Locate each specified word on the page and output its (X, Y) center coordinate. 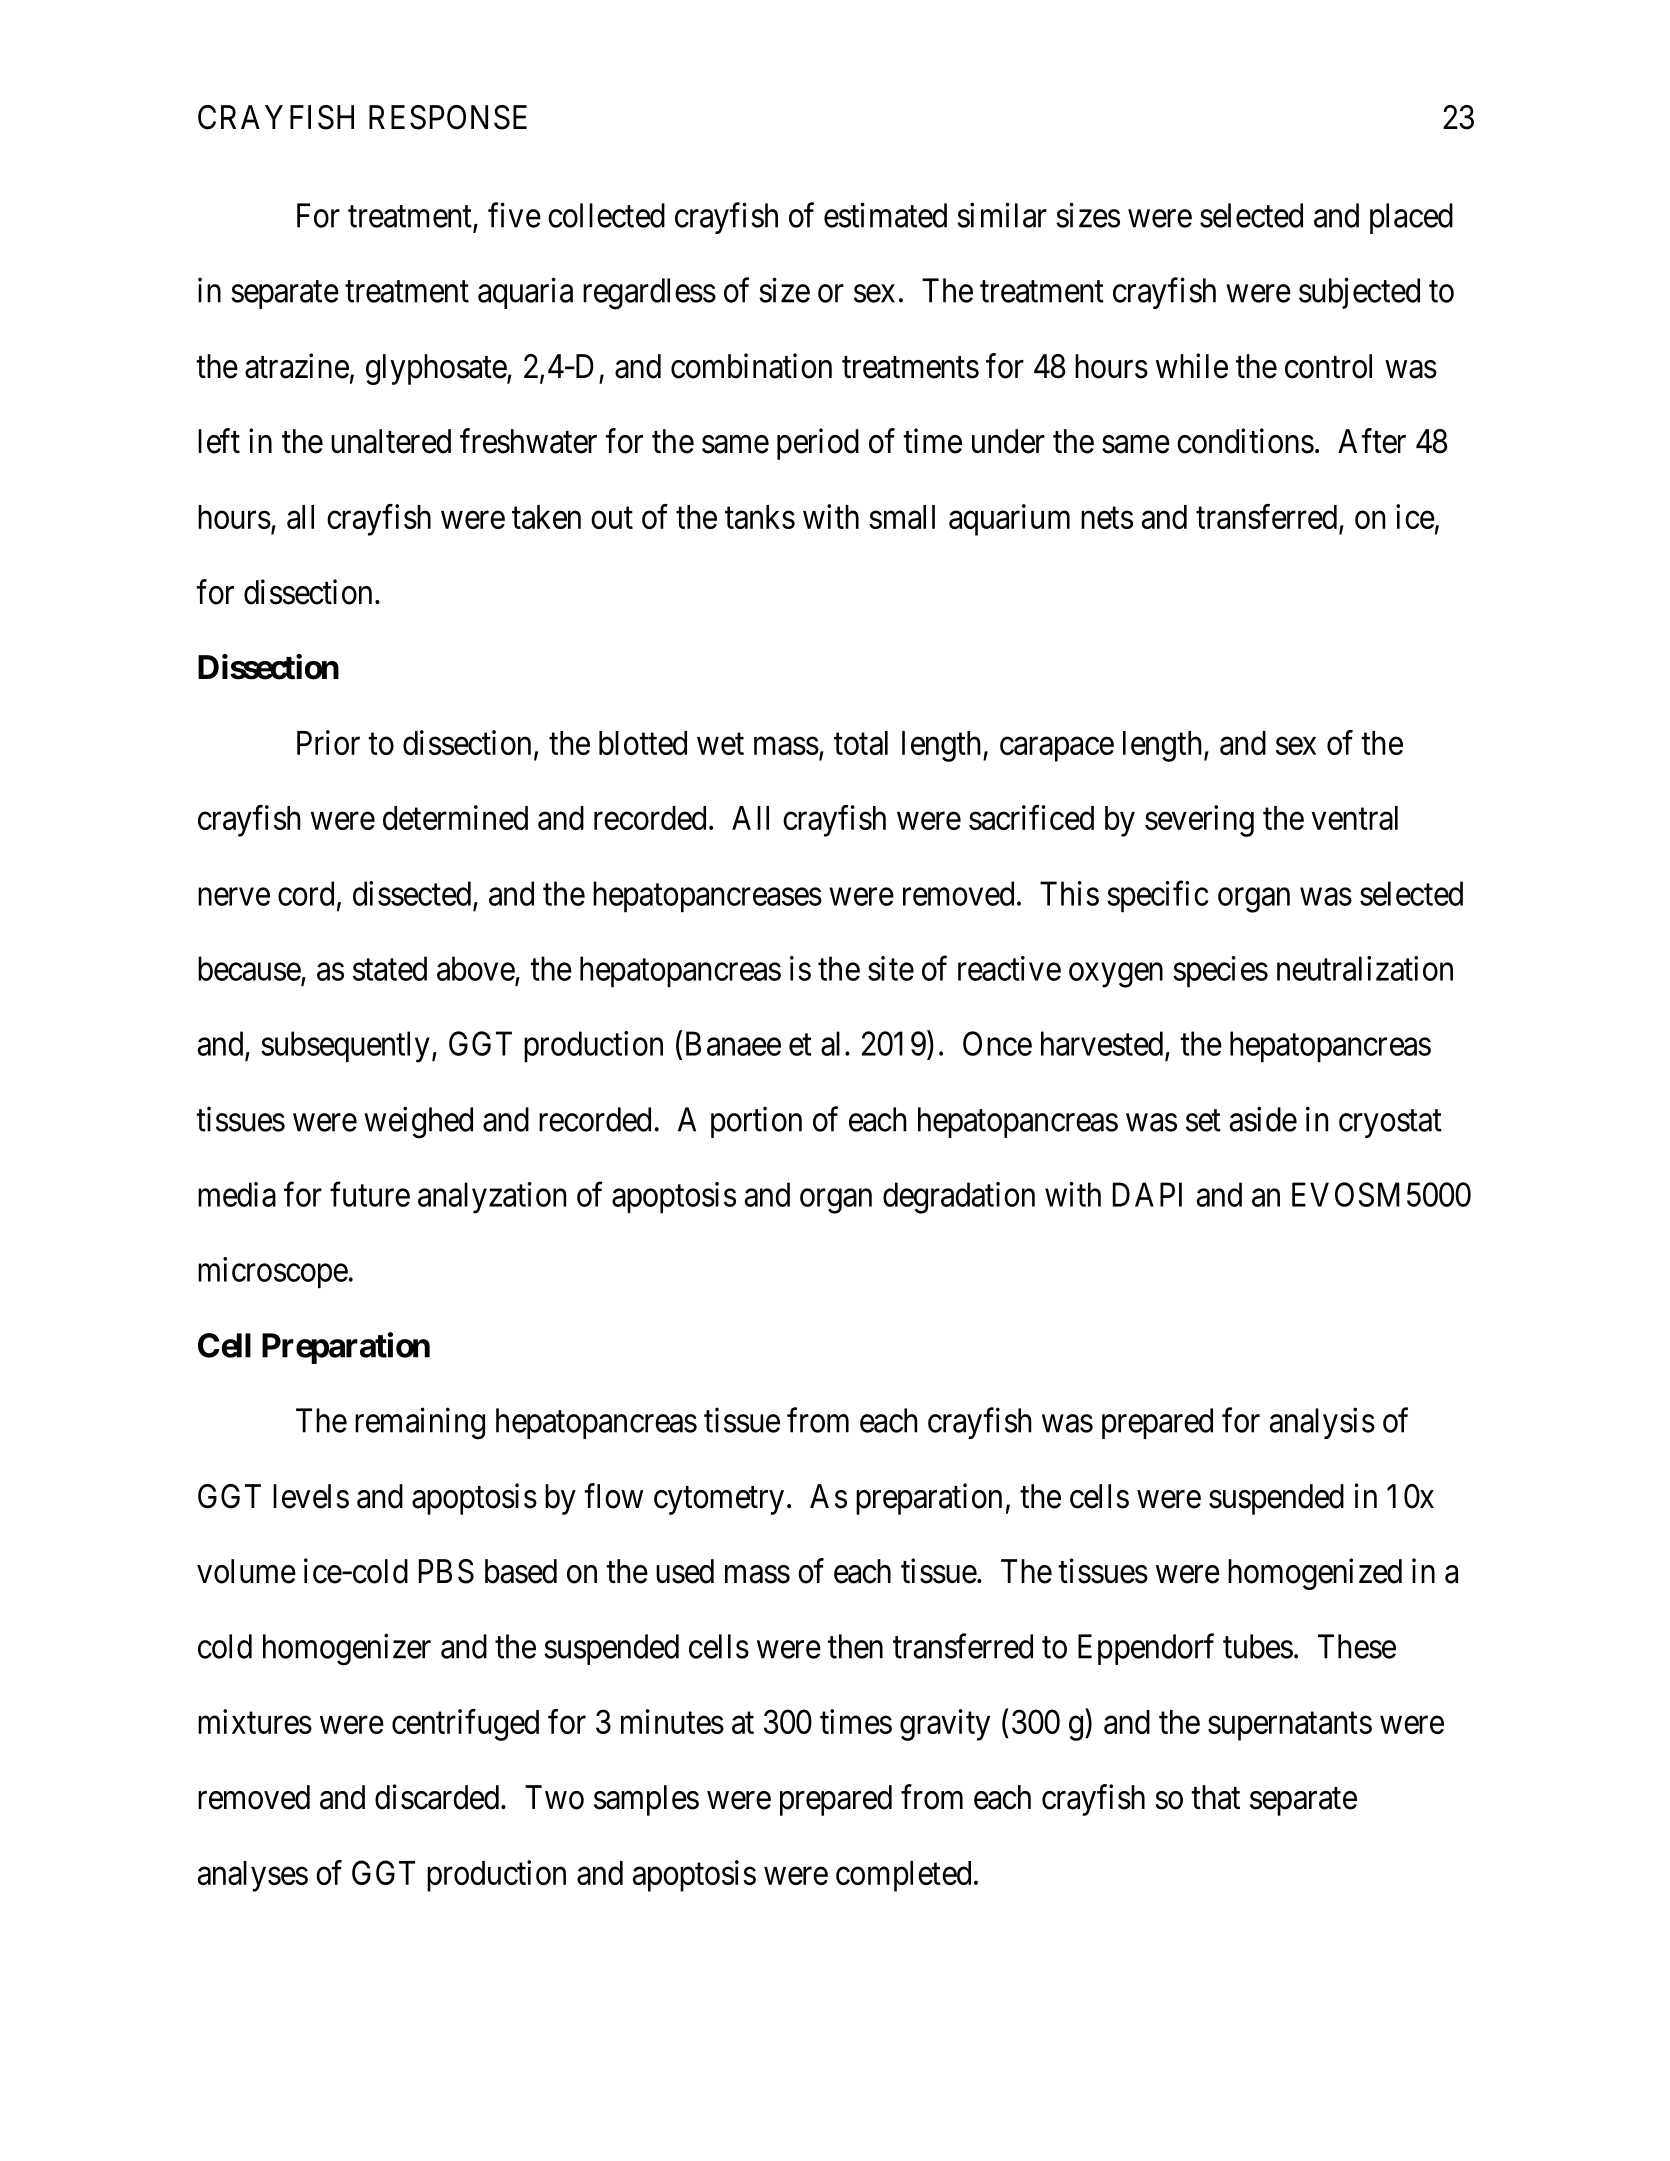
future (370, 1194)
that (1215, 1797)
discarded (438, 1797)
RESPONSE (448, 117)
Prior (328, 742)
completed (903, 1876)
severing (1199, 821)
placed (1411, 218)
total (861, 743)
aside (1263, 1119)
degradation (959, 1198)
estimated (885, 215)
